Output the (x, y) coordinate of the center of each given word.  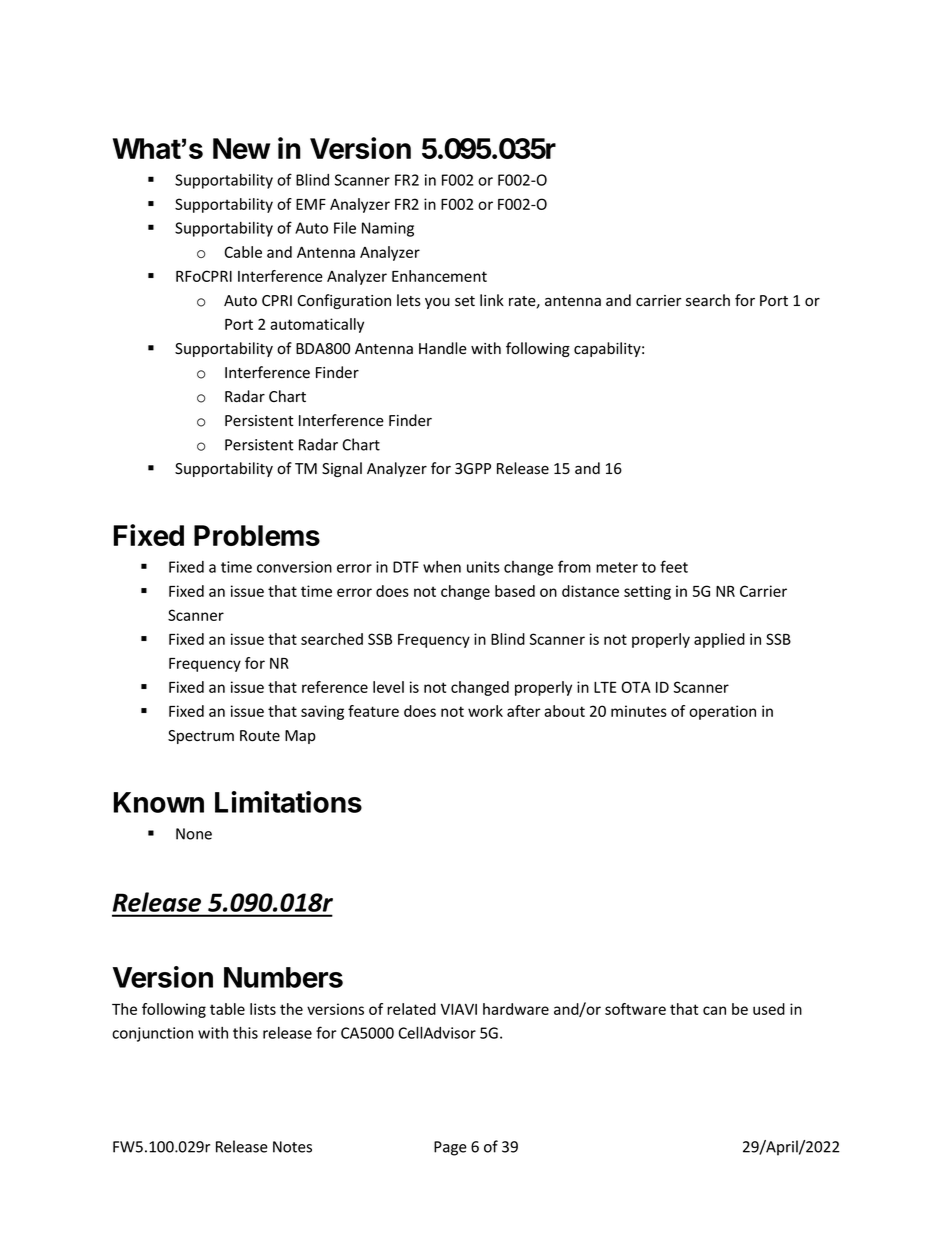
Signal (342, 469)
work (485, 711)
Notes (292, 1147)
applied (719, 640)
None (194, 834)
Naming (388, 229)
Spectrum (201, 737)
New (241, 148)
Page (450, 1148)
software (635, 1009)
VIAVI (459, 1009)
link (492, 300)
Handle (443, 348)
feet (674, 566)
